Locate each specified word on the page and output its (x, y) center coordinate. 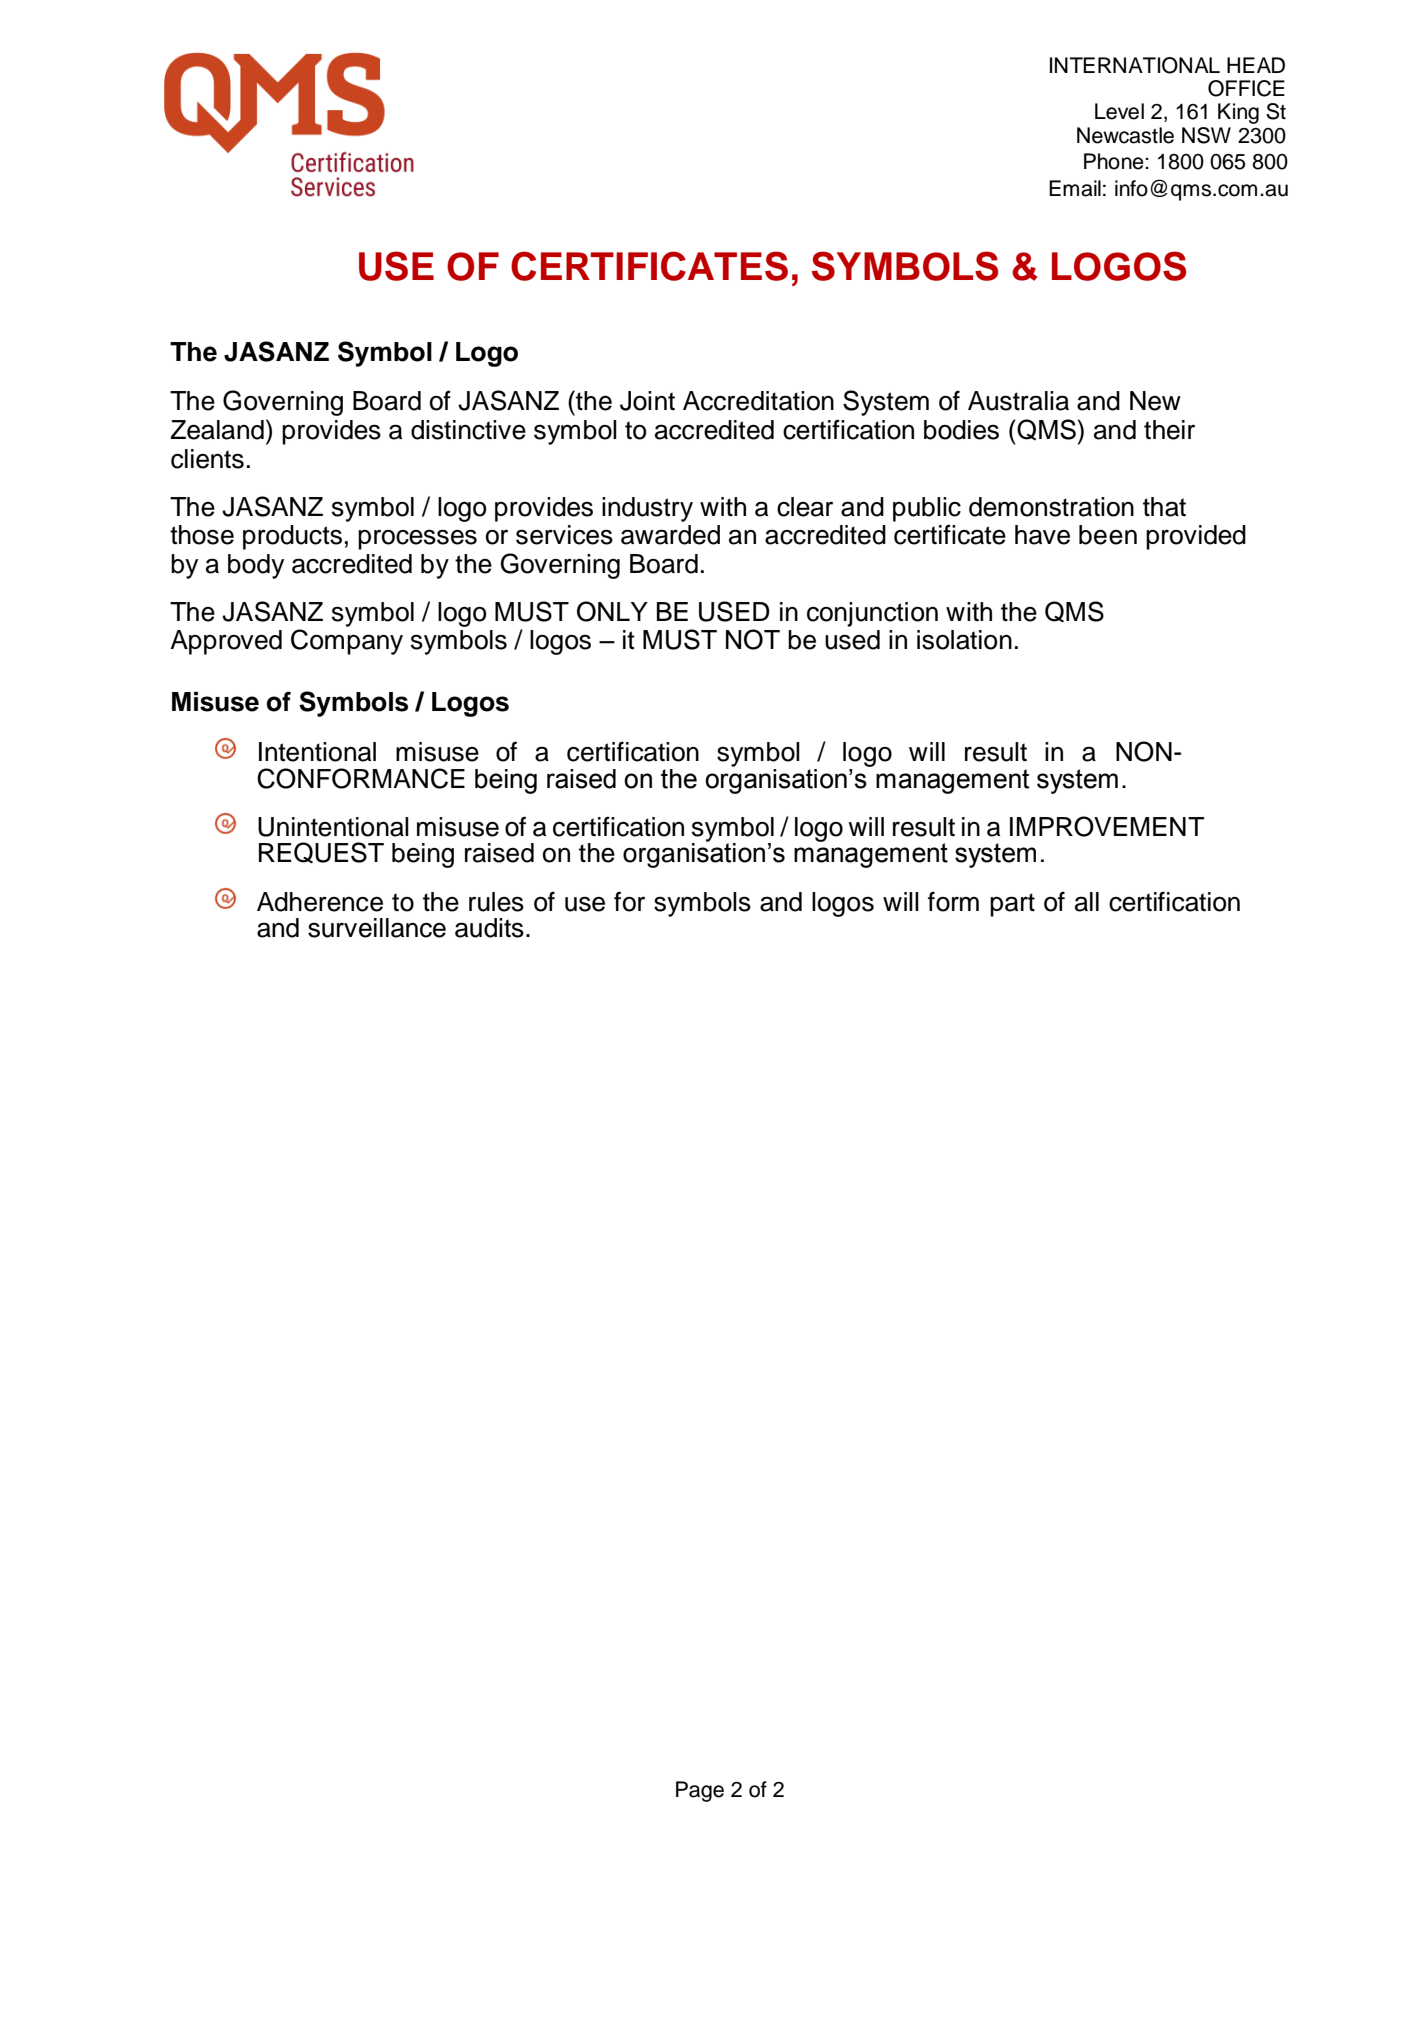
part (1012, 905)
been (1108, 535)
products (292, 537)
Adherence (320, 902)
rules (496, 902)
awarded (670, 535)
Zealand (217, 430)
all (1087, 902)
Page (700, 1791)
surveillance (377, 928)
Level (1119, 111)
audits (489, 928)
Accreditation (758, 401)
